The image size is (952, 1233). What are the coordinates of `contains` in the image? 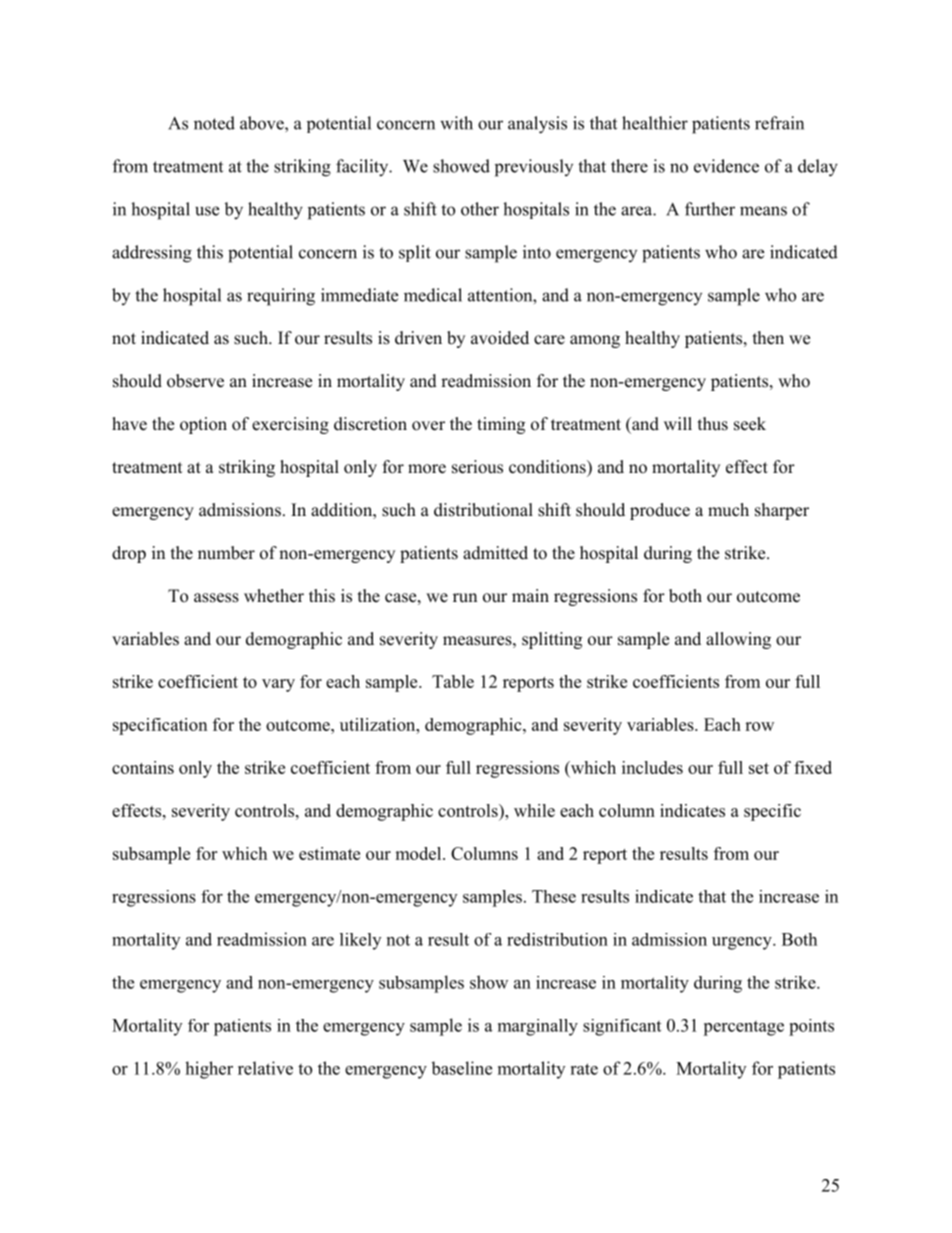 It's located at (143, 767).
